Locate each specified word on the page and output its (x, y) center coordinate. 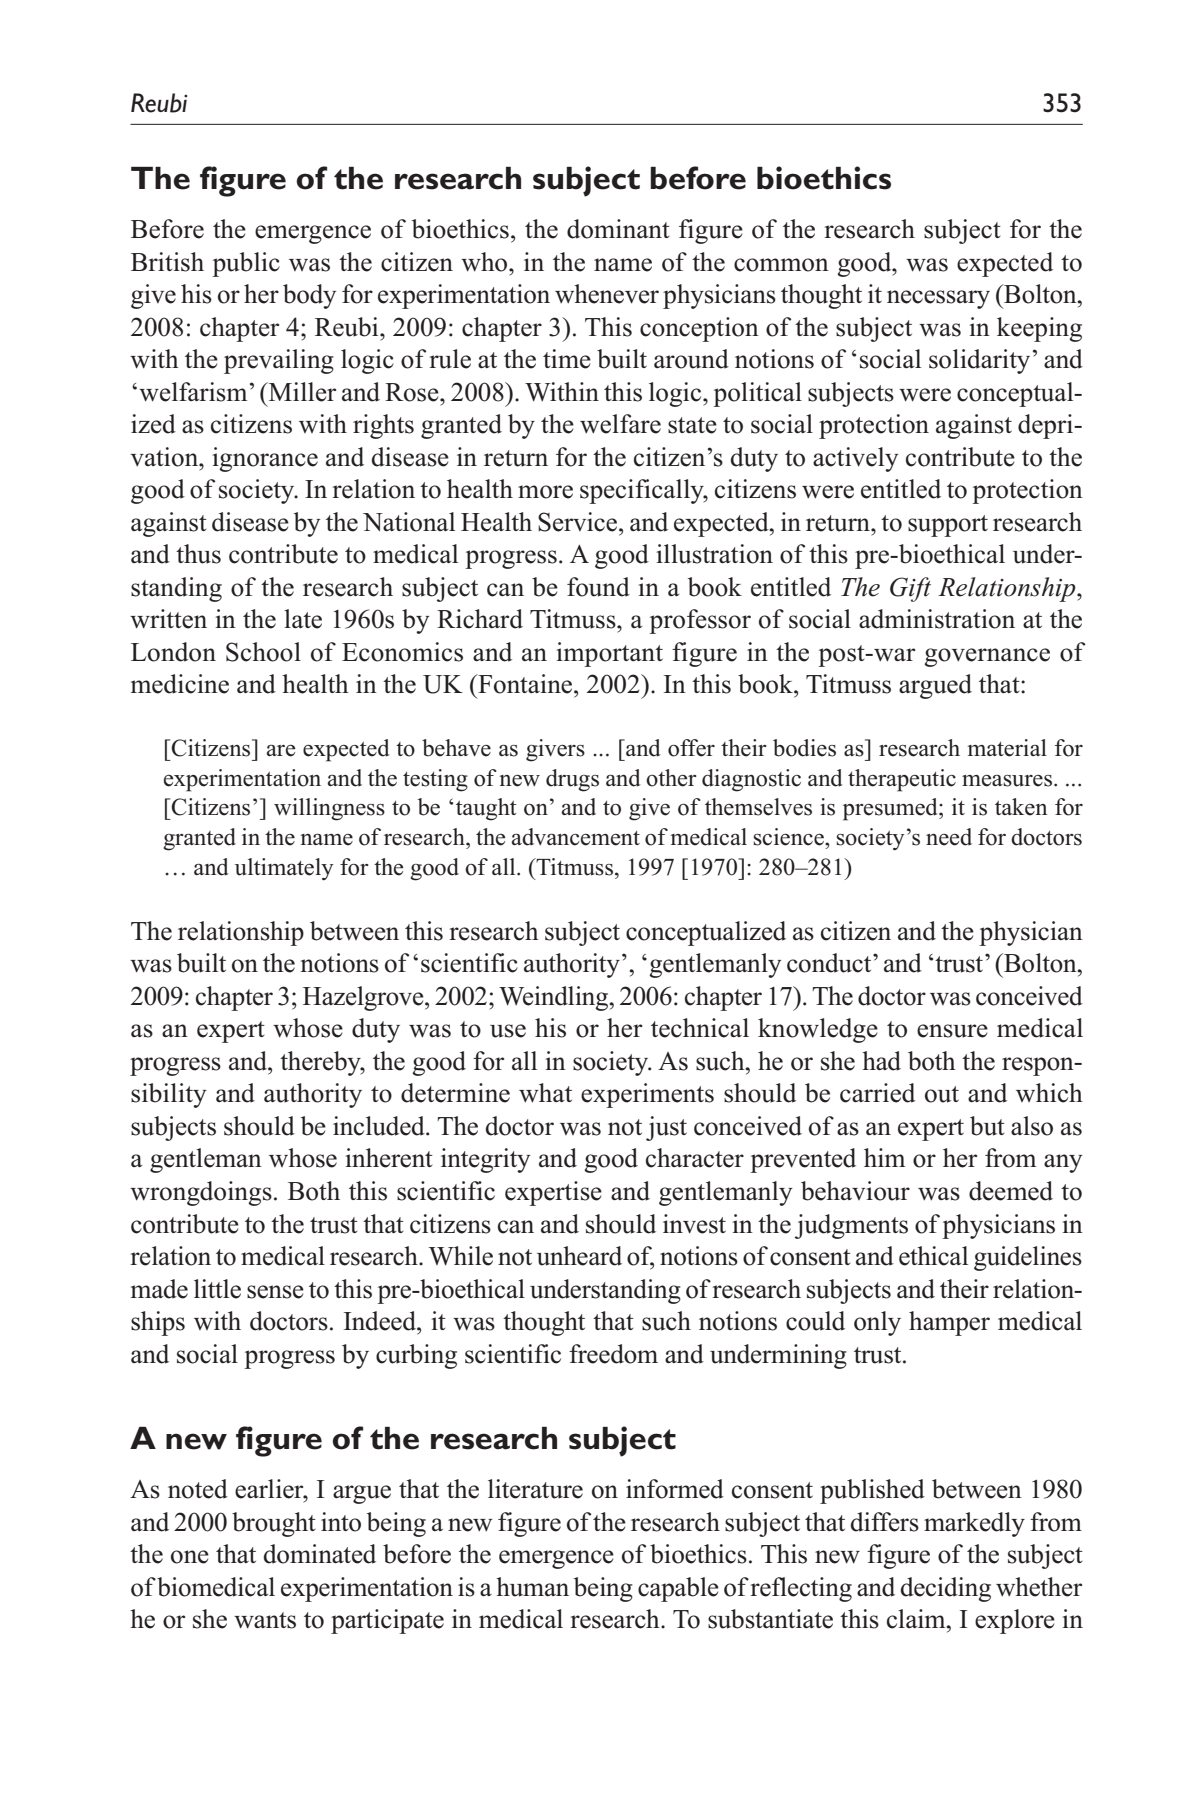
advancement (575, 837)
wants (265, 1620)
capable (678, 1589)
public (246, 264)
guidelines (1028, 1258)
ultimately (284, 869)
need (949, 837)
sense (275, 1292)
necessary (938, 299)
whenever (607, 294)
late (303, 619)
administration (937, 619)
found (598, 587)
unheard (579, 1256)
